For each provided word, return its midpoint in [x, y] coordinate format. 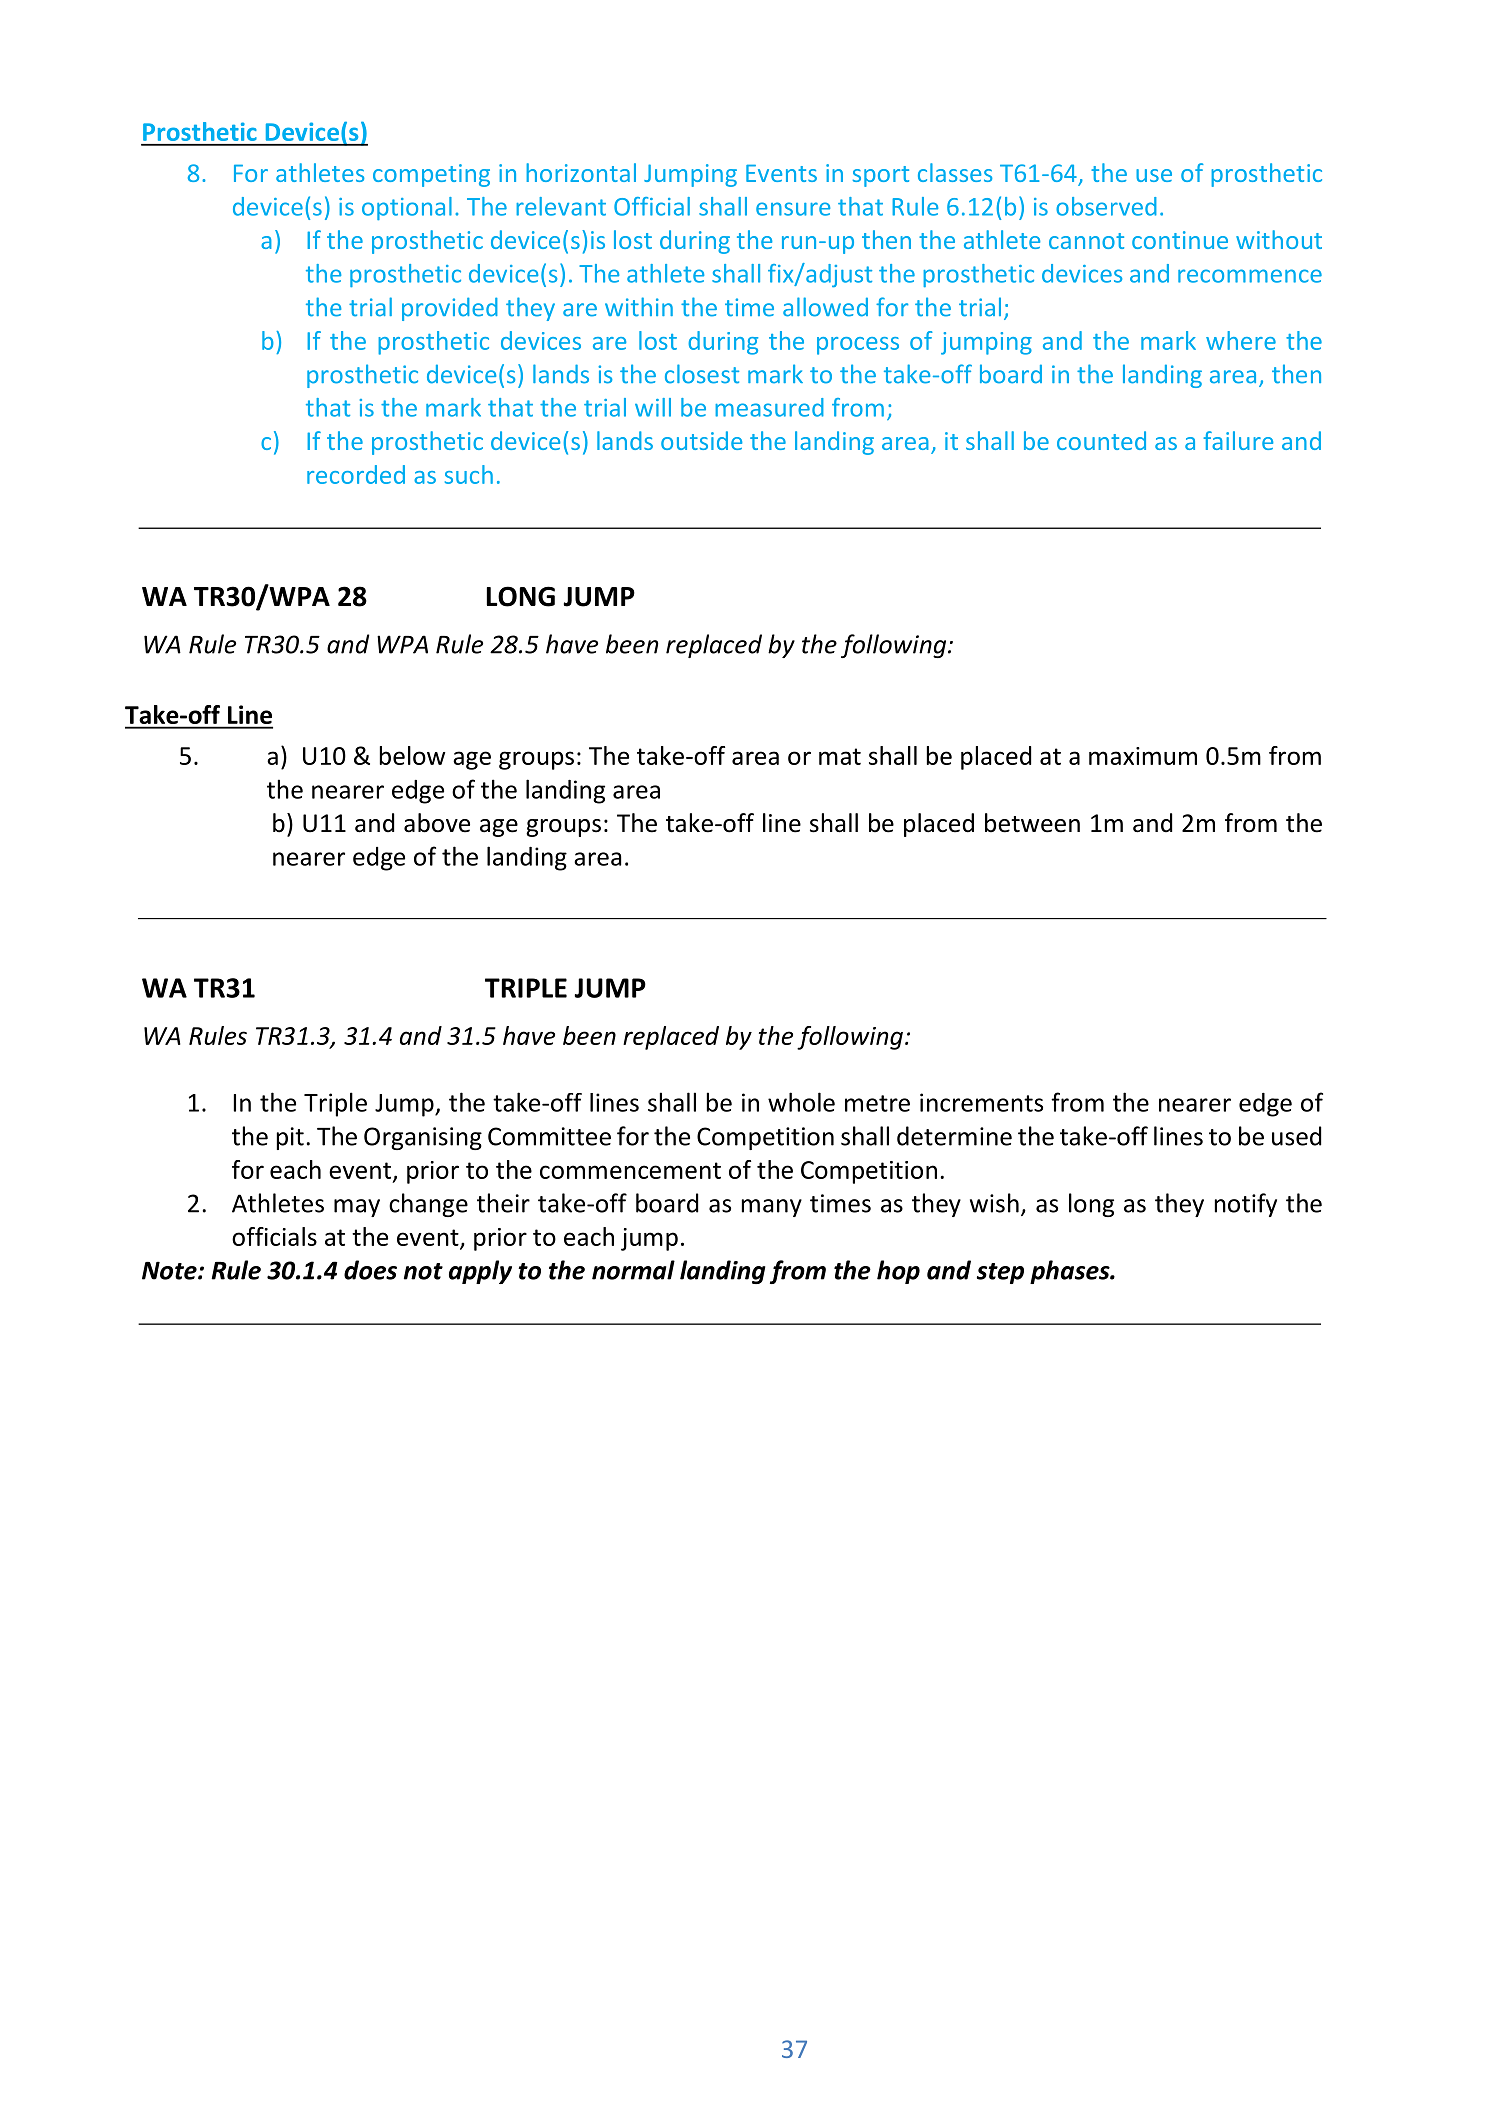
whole [801, 1102]
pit [290, 1138]
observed [1106, 206]
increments [981, 1102]
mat [840, 756]
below [413, 755]
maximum [1143, 756]
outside [701, 440]
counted [1101, 440]
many [772, 1208]
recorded [356, 474]
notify [1246, 1205]
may [357, 1208]
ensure [793, 209]
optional [407, 208]
